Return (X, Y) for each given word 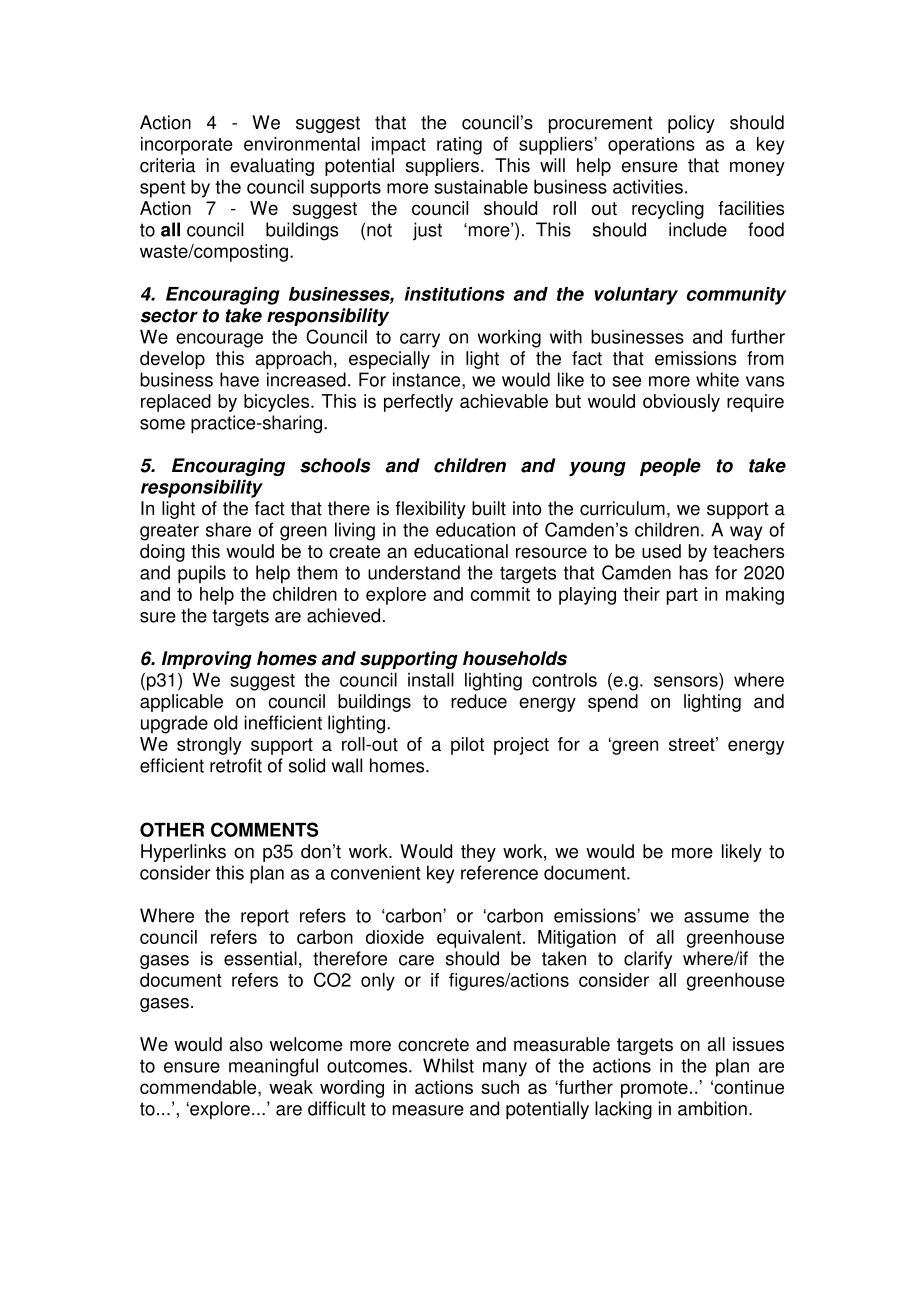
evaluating (272, 167)
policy (691, 124)
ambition (712, 1108)
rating (459, 146)
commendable (199, 1087)
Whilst (448, 1065)
